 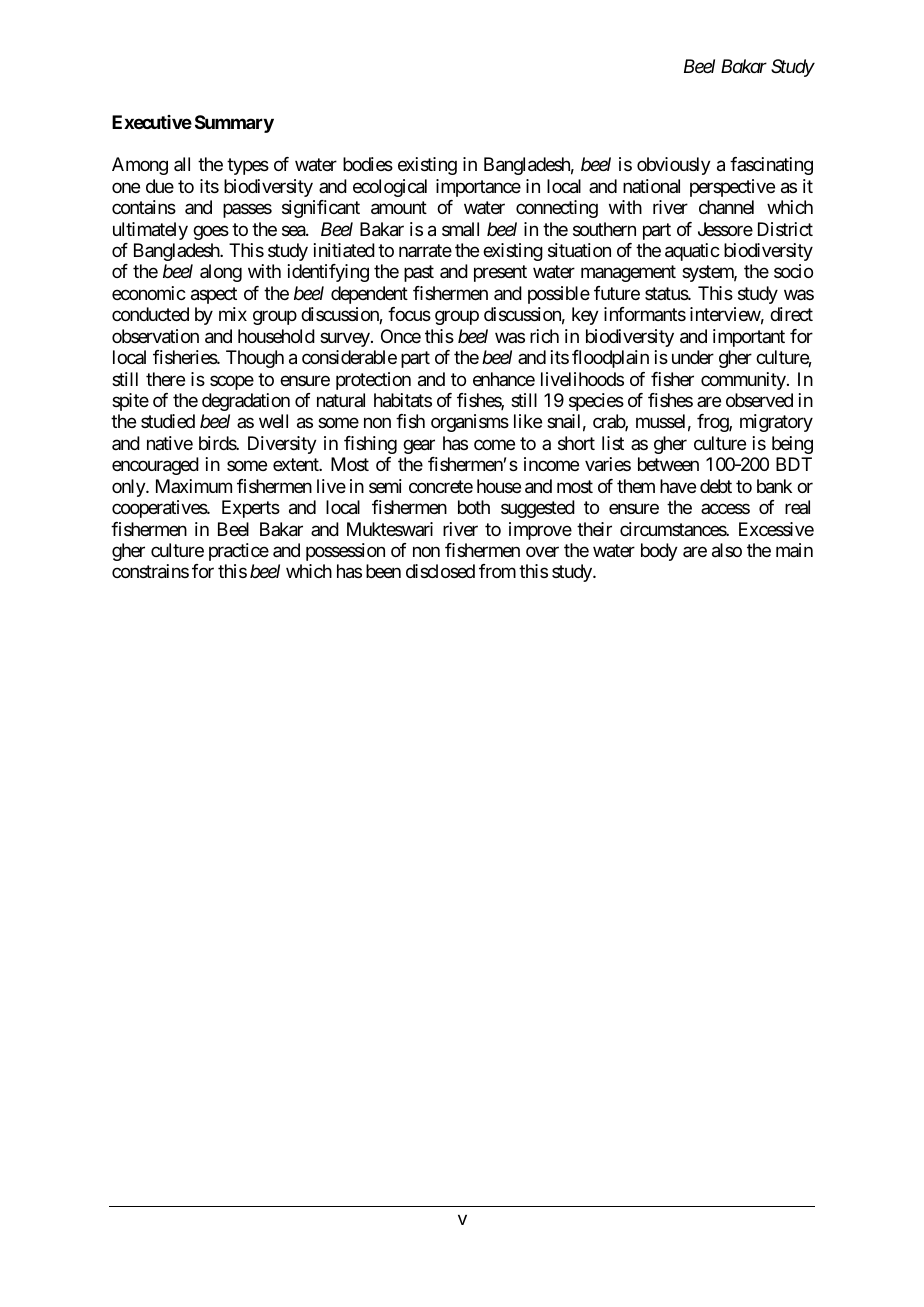 I want to click on rich, so click(x=544, y=336).
